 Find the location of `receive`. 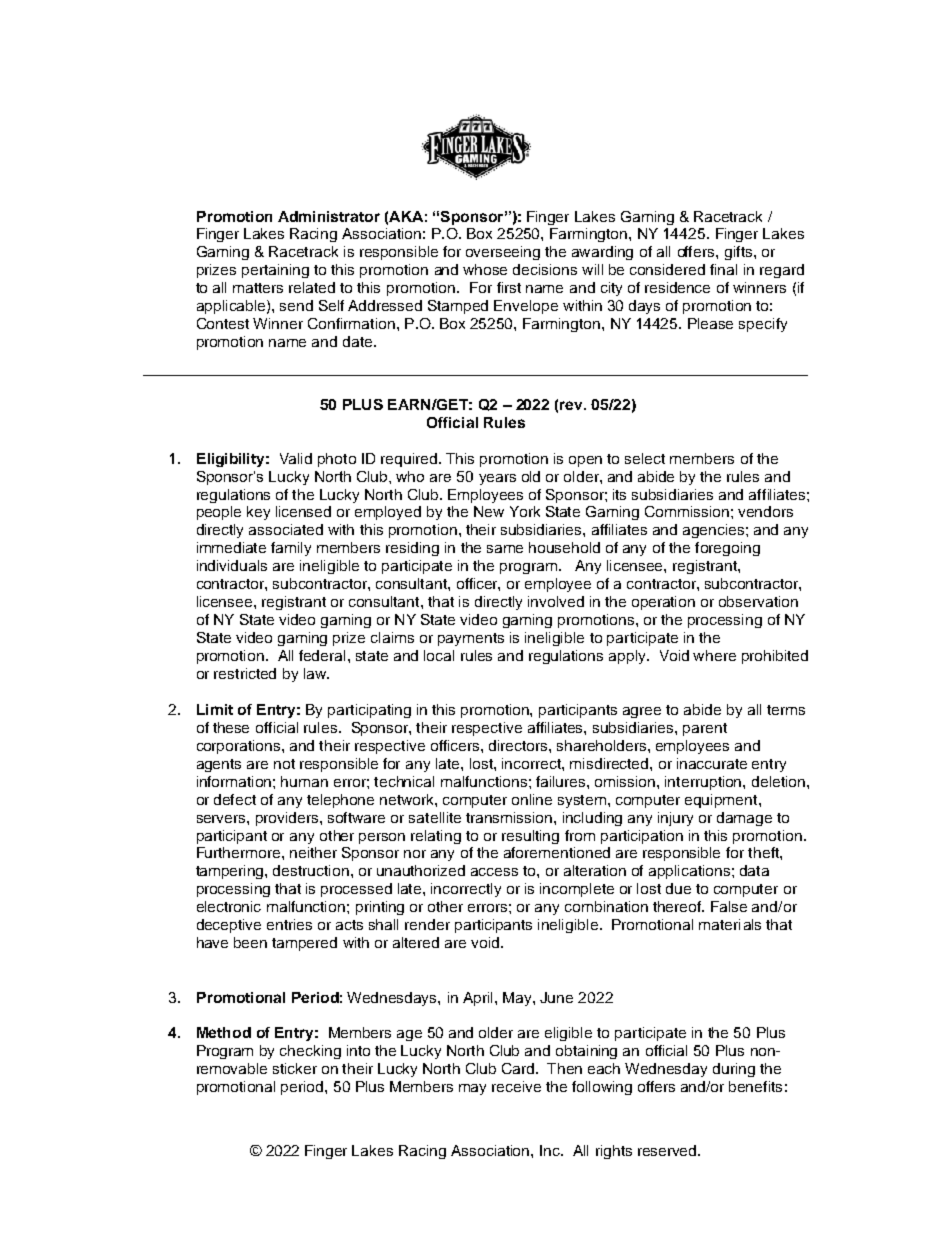

receive is located at coordinates (516, 1086).
